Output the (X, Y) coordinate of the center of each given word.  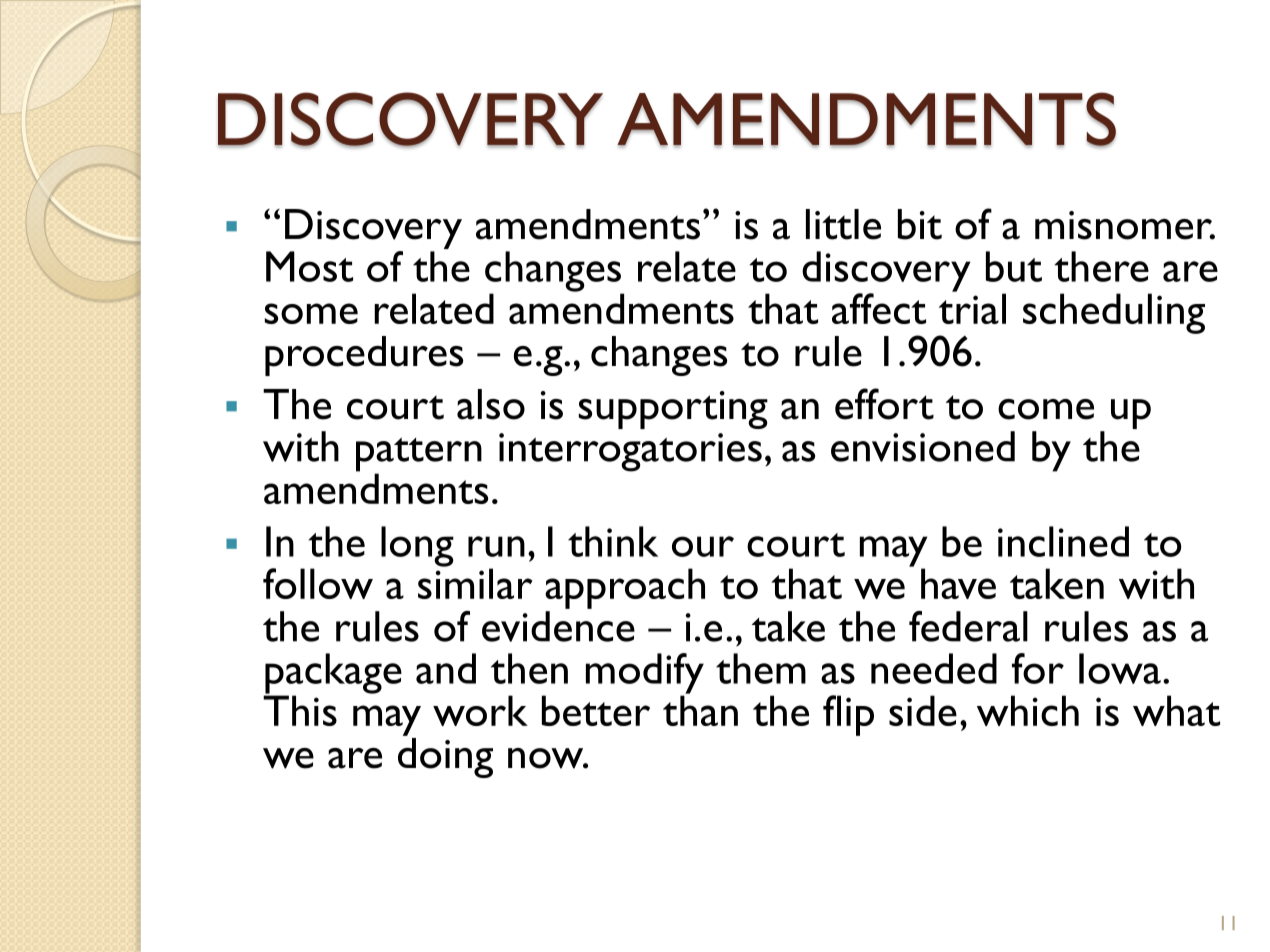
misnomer (1125, 225)
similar (475, 582)
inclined (1063, 541)
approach (625, 588)
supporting (673, 410)
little (843, 224)
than (700, 709)
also (491, 404)
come (1046, 409)
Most (309, 266)
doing (445, 758)
